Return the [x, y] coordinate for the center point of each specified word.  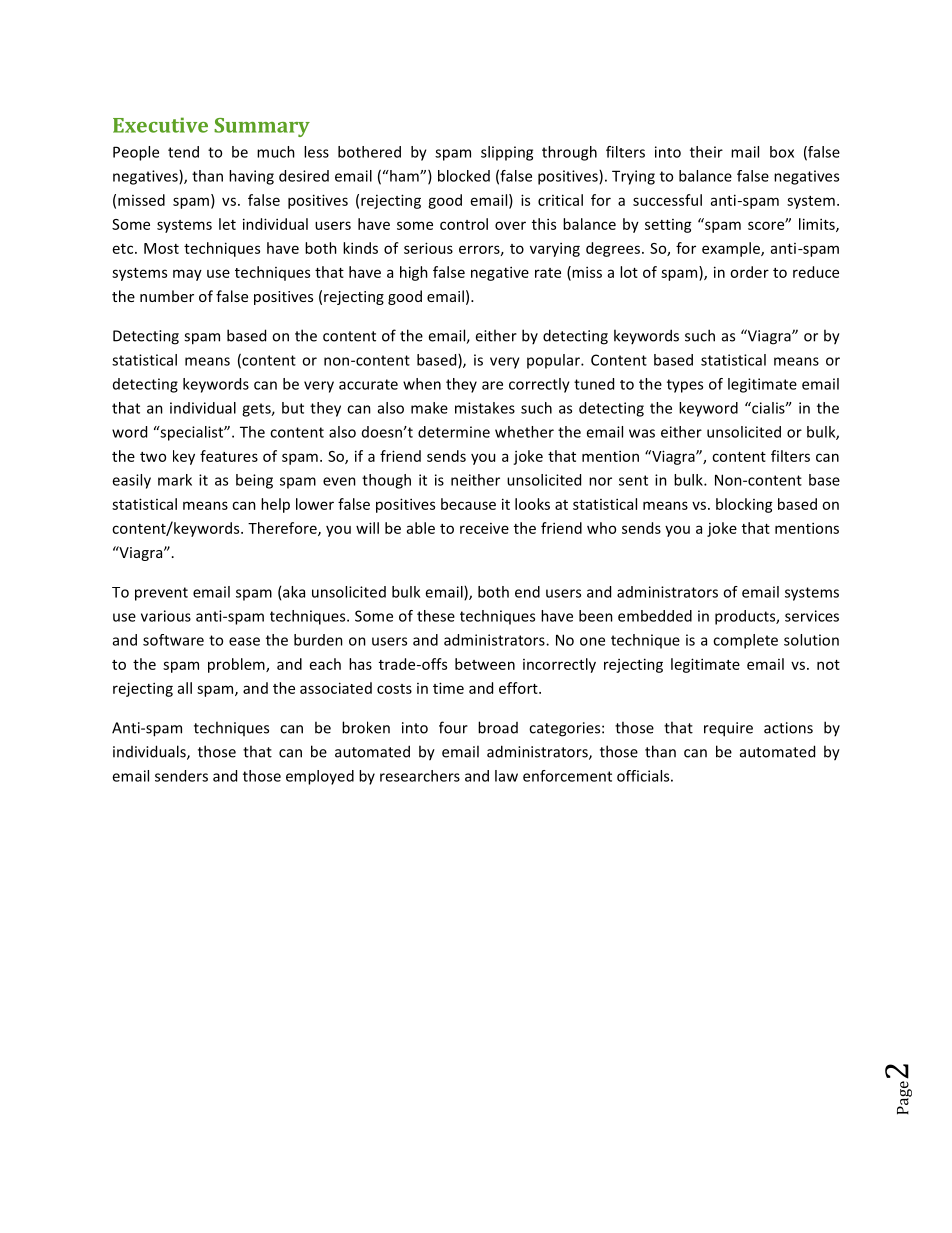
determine [454, 432]
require [728, 729]
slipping [507, 153]
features [229, 456]
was [642, 433]
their [706, 152]
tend [183, 152]
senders [181, 776]
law [506, 776]
